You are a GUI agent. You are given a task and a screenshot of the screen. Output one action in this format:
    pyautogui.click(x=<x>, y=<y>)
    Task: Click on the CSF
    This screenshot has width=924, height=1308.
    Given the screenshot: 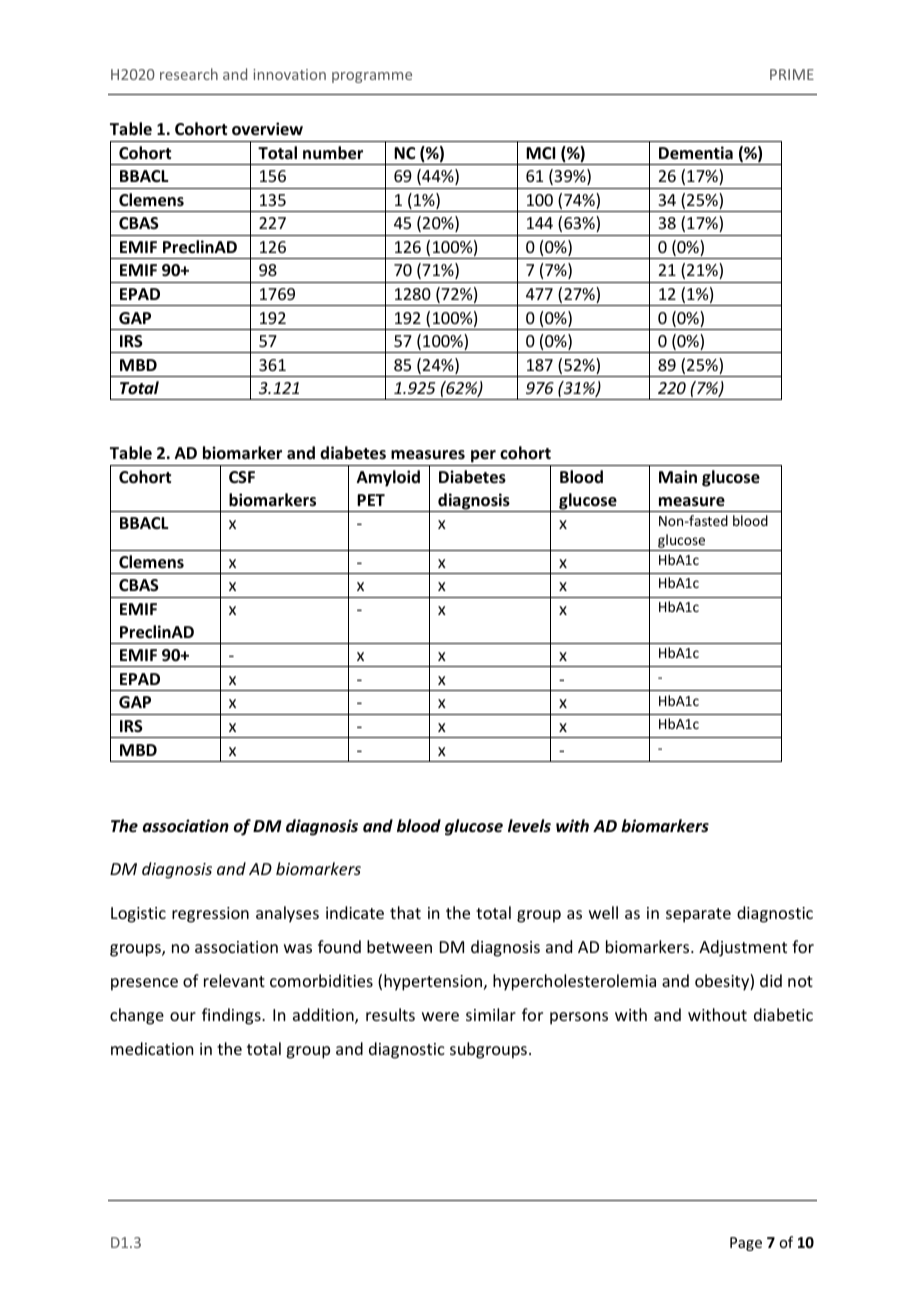 What is the action you would take?
    pyautogui.click(x=242, y=477)
